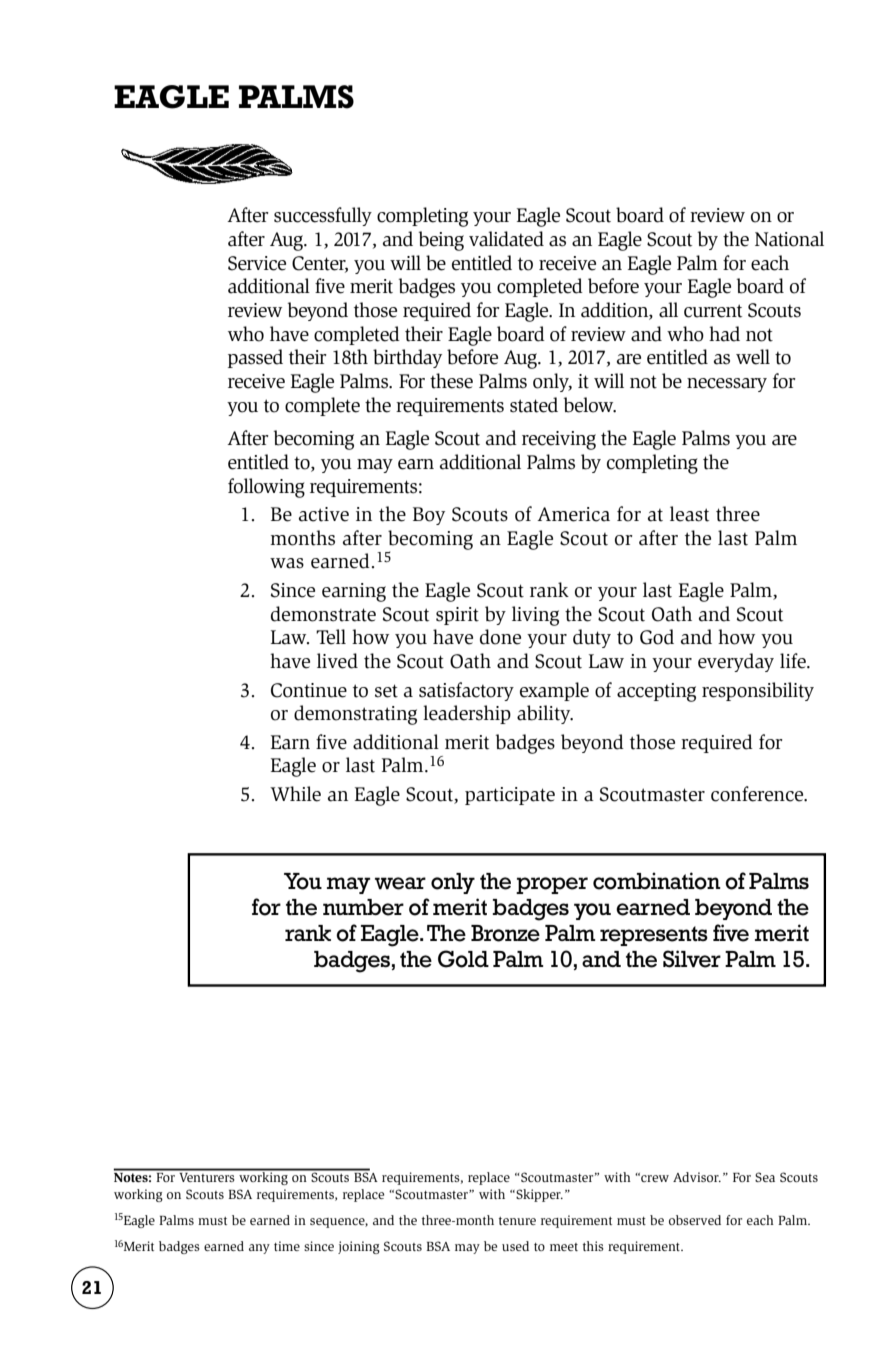  I want to click on necessary, so click(727, 385).
